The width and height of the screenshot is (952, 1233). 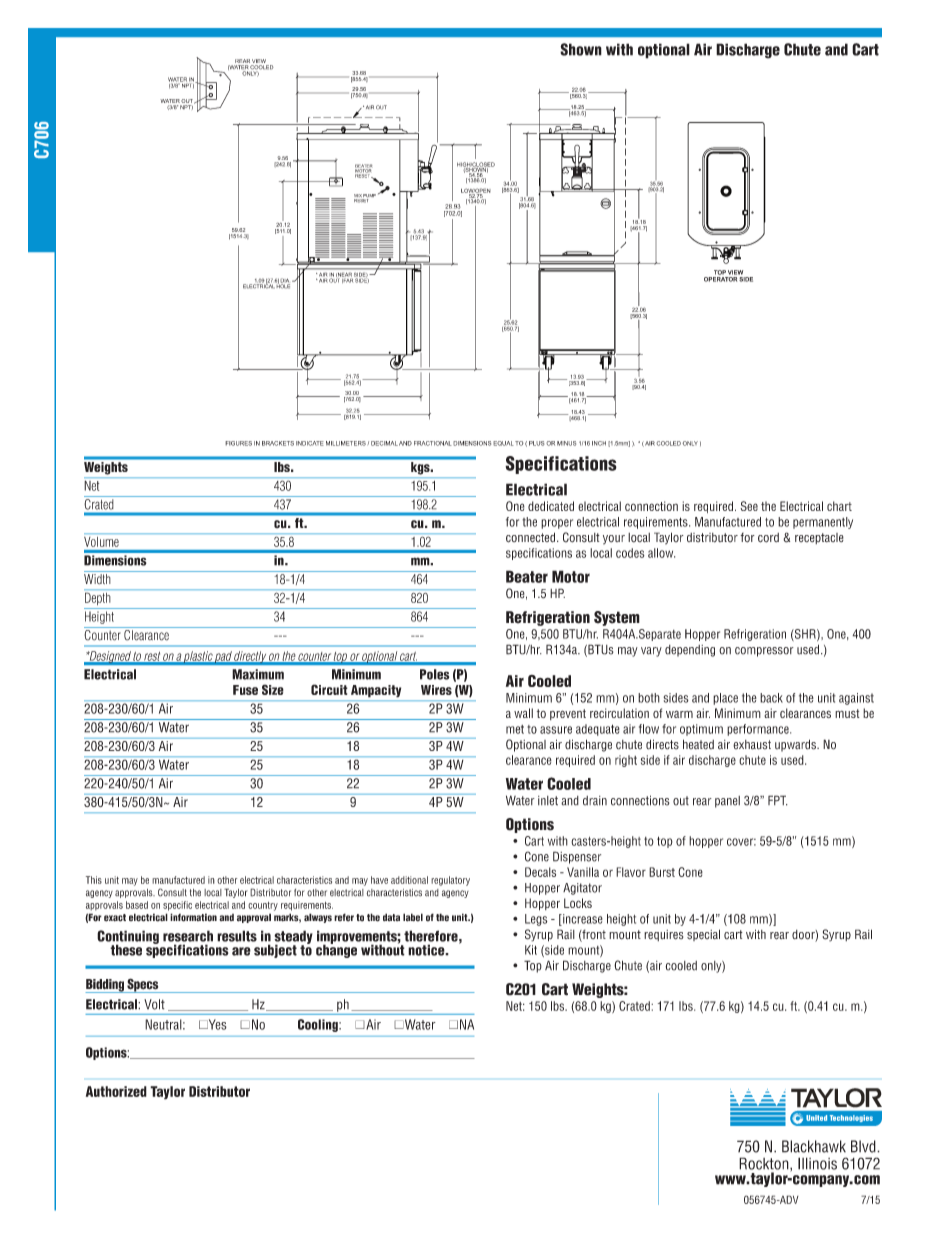 What do you see at coordinates (97, 579) in the screenshot?
I see `Width` at bounding box center [97, 579].
